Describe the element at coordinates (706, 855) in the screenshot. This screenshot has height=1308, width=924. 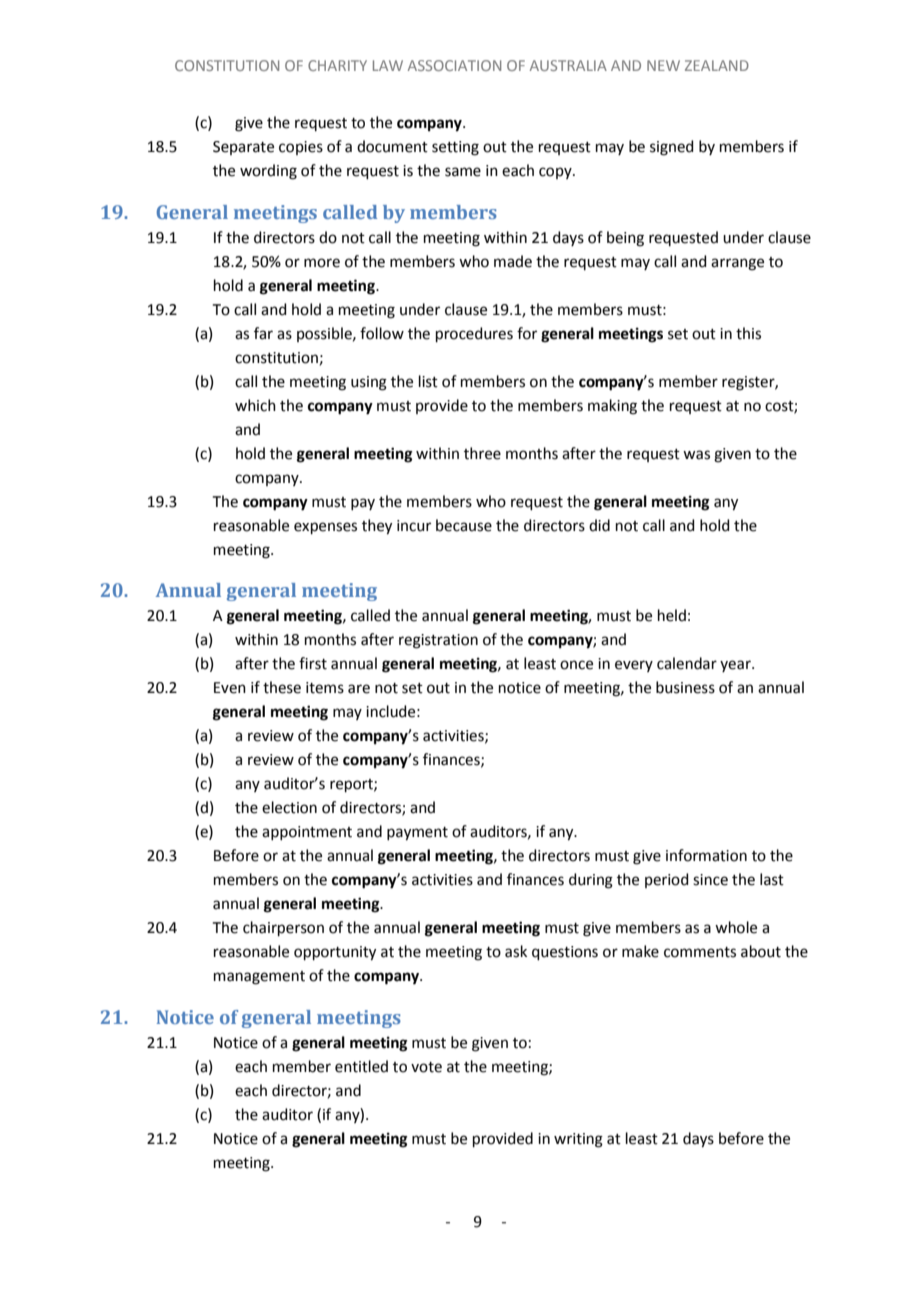
I see `information` at that location.
